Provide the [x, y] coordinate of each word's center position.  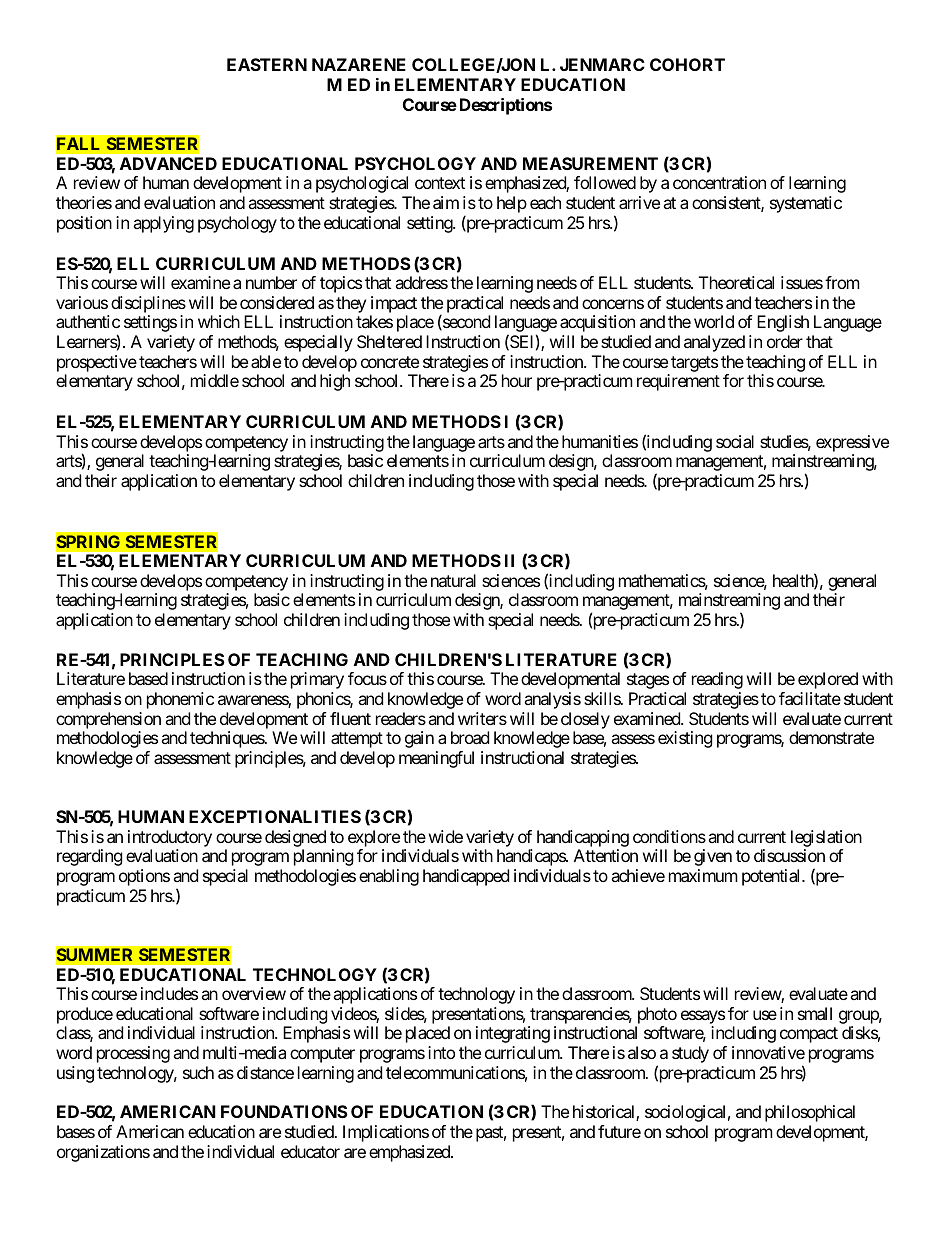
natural [453, 580]
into [441, 1052]
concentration [719, 182]
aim [446, 202]
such [198, 1072]
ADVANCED [168, 163]
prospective [97, 363]
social [735, 441]
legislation [826, 838]
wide [446, 836]
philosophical [810, 1113]
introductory [170, 838]
